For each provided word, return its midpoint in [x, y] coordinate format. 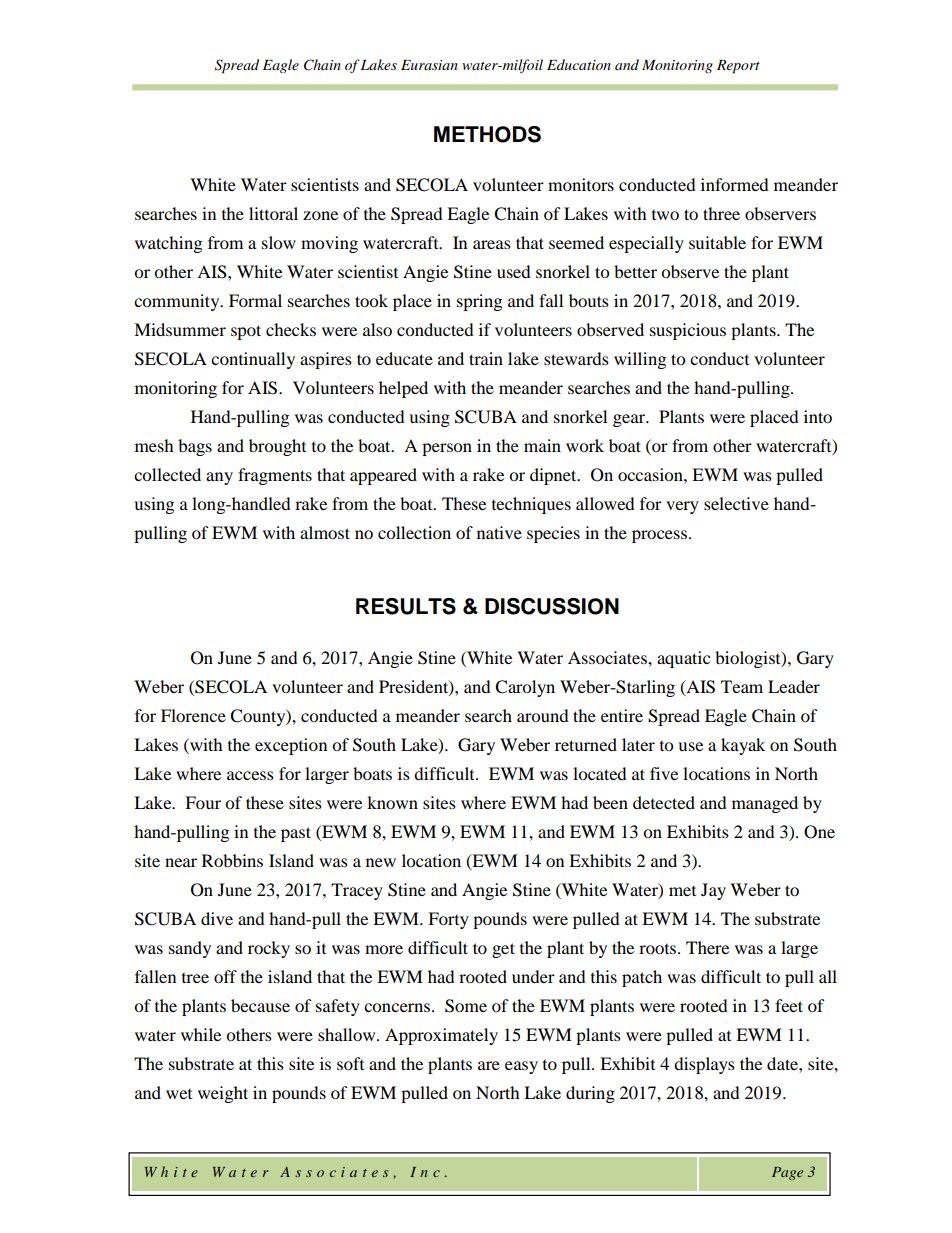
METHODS [487, 134]
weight [223, 1094]
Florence [193, 715]
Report [738, 67]
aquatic [683, 659]
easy [521, 1067]
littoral [273, 213]
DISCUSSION [552, 606]
